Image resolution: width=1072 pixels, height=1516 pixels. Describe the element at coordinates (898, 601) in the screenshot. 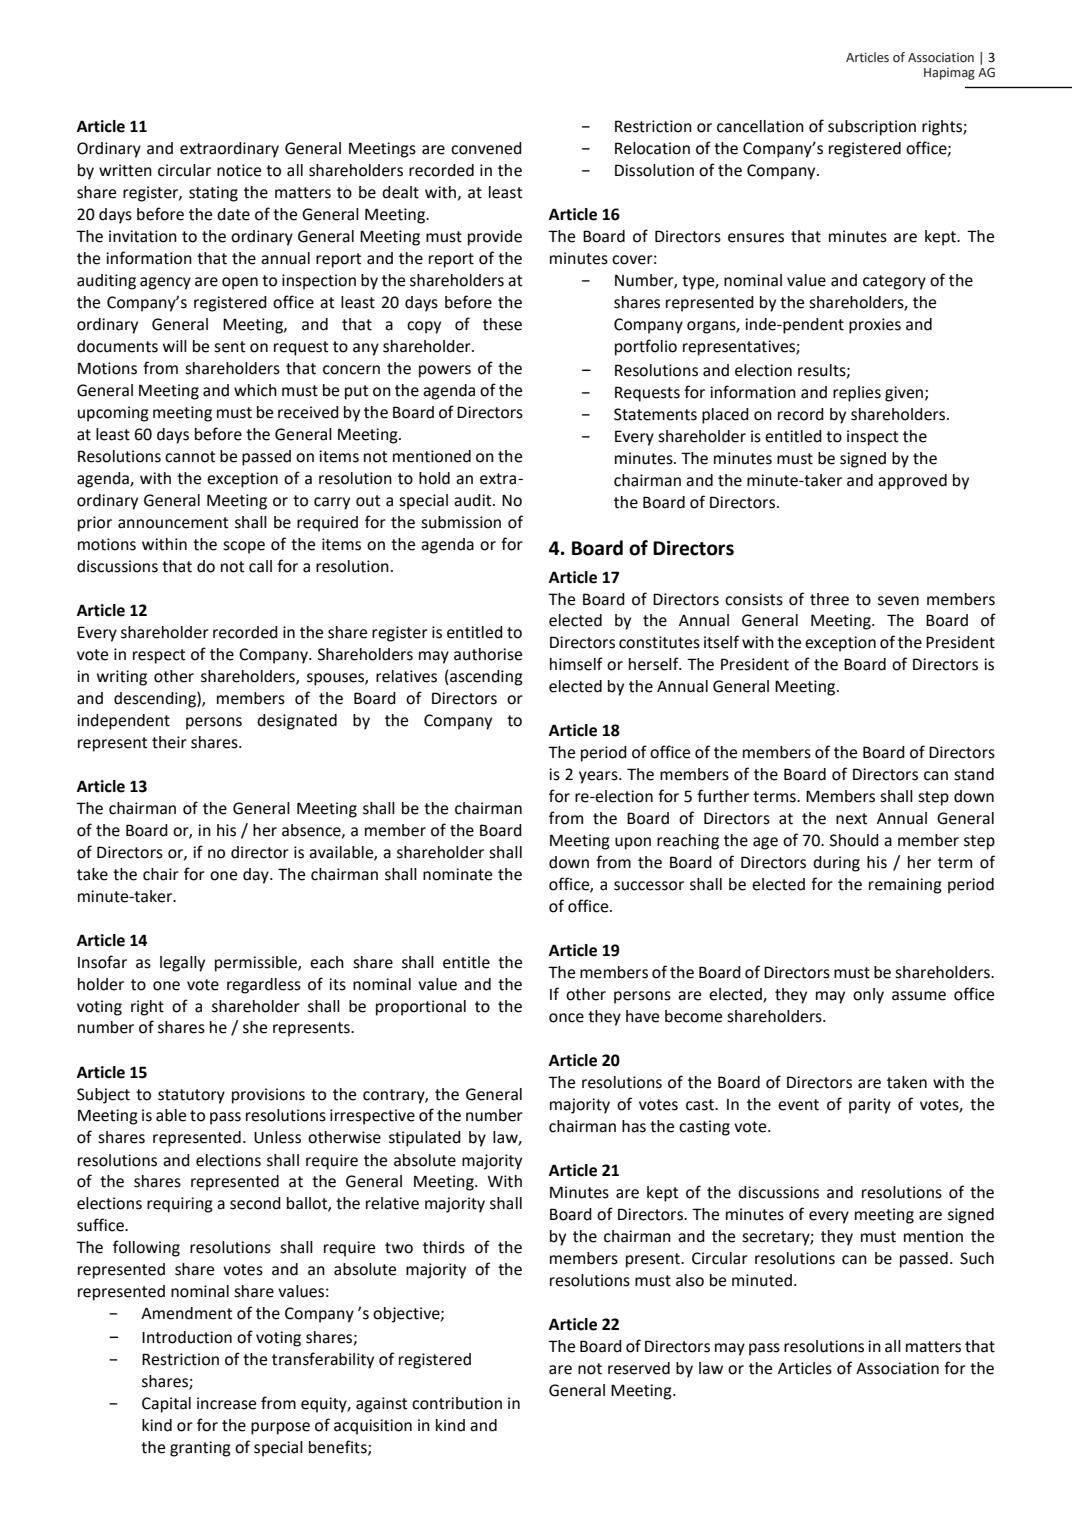

I see `seven` at that location.
